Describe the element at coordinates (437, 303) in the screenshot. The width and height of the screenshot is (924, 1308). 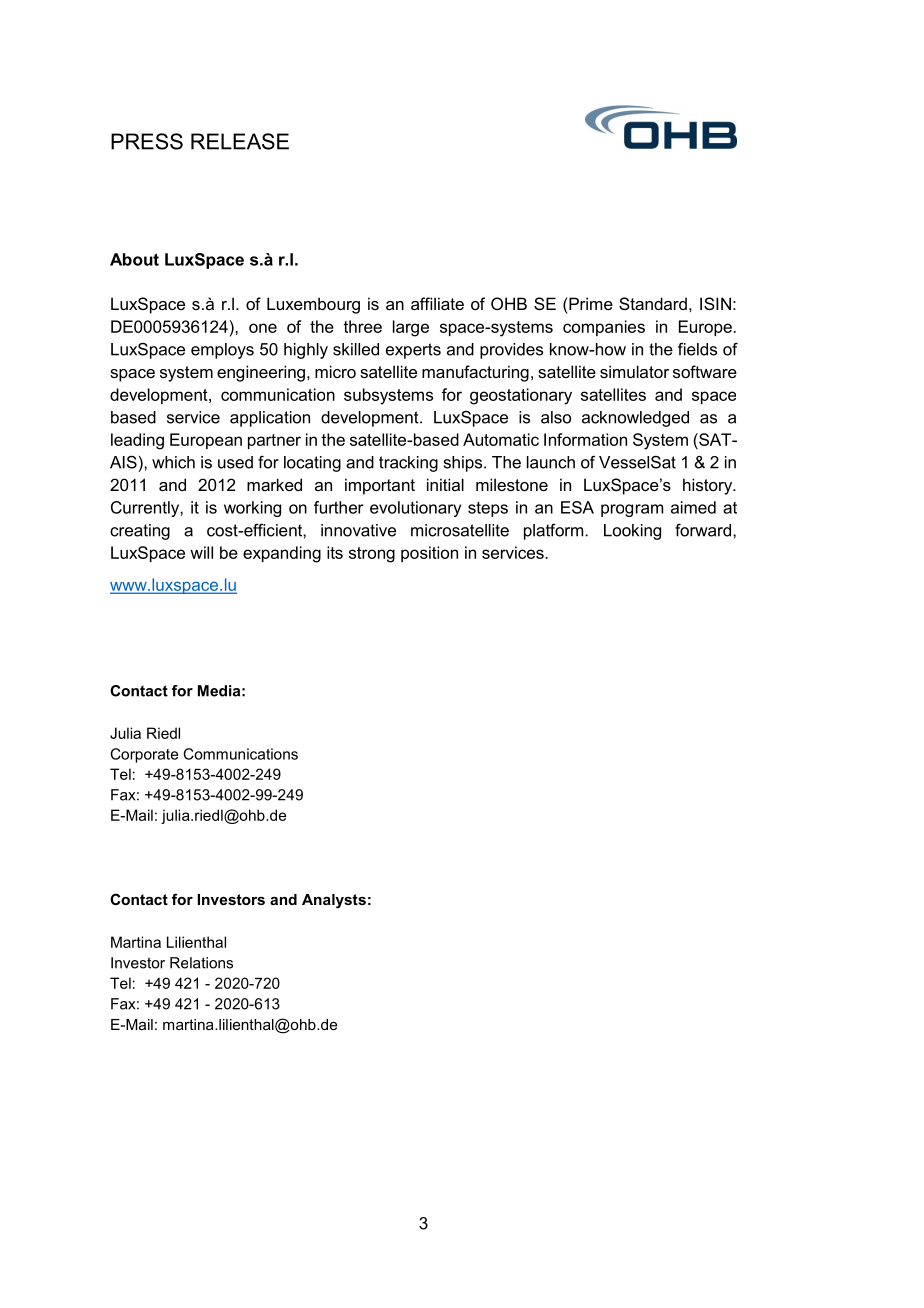
I see `affiliate` at that location.
